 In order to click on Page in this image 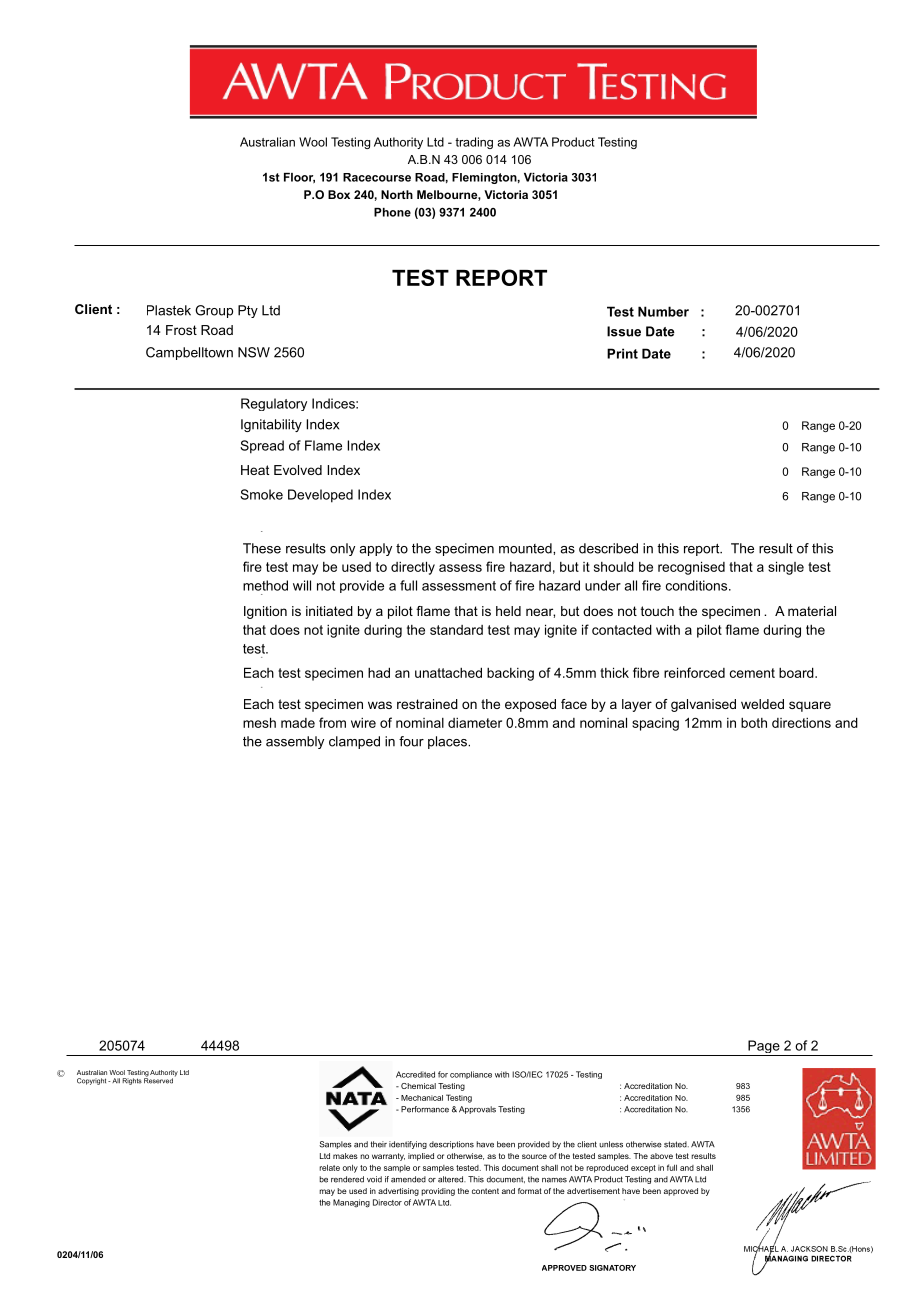, I will do `click(764, 1048)`.
